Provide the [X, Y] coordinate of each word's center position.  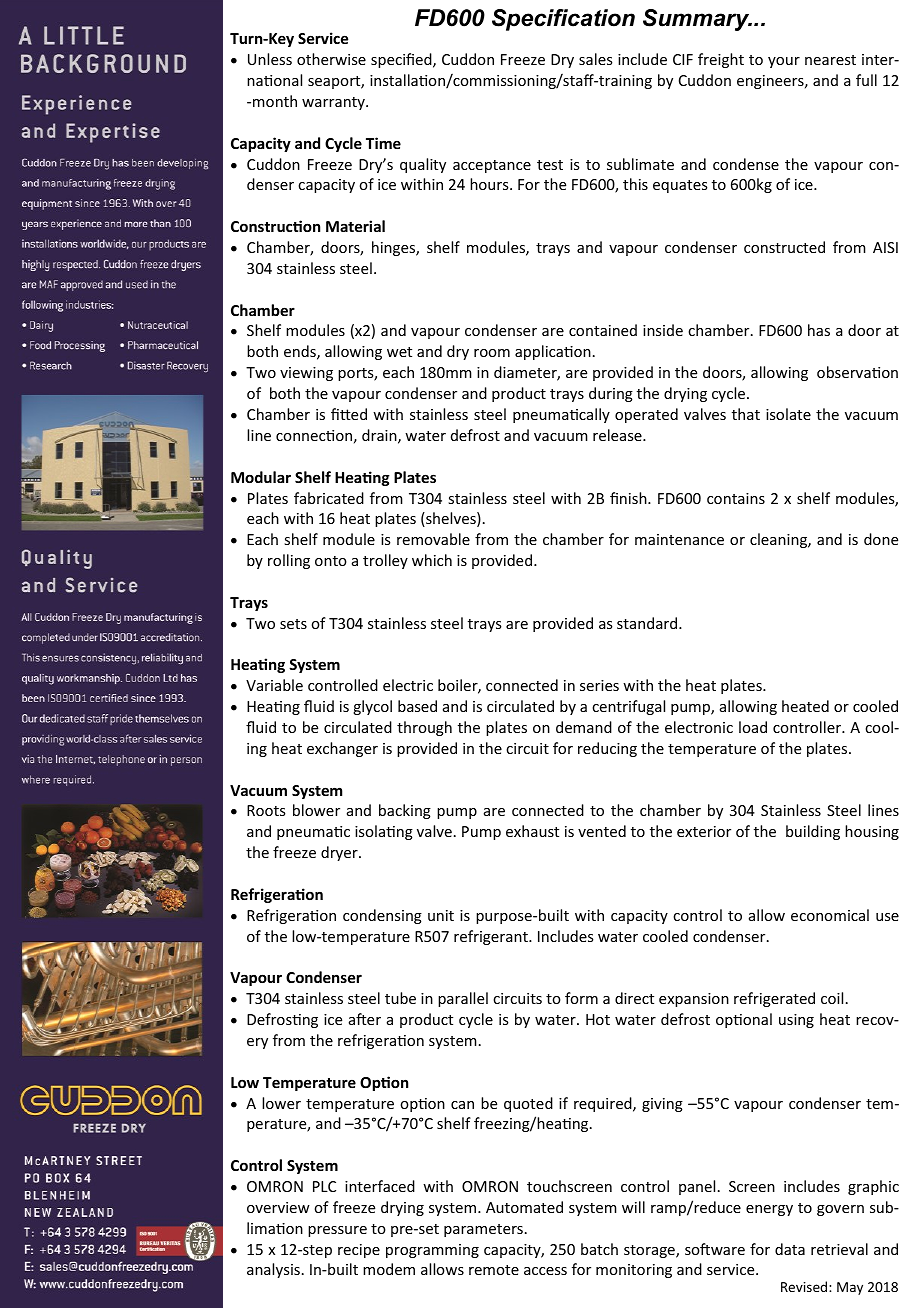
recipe [359, 1251]
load [753, 727]
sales [595, 59]
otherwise [331, 59]
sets [293, 624]
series [599, 685]
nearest [830, 60]
